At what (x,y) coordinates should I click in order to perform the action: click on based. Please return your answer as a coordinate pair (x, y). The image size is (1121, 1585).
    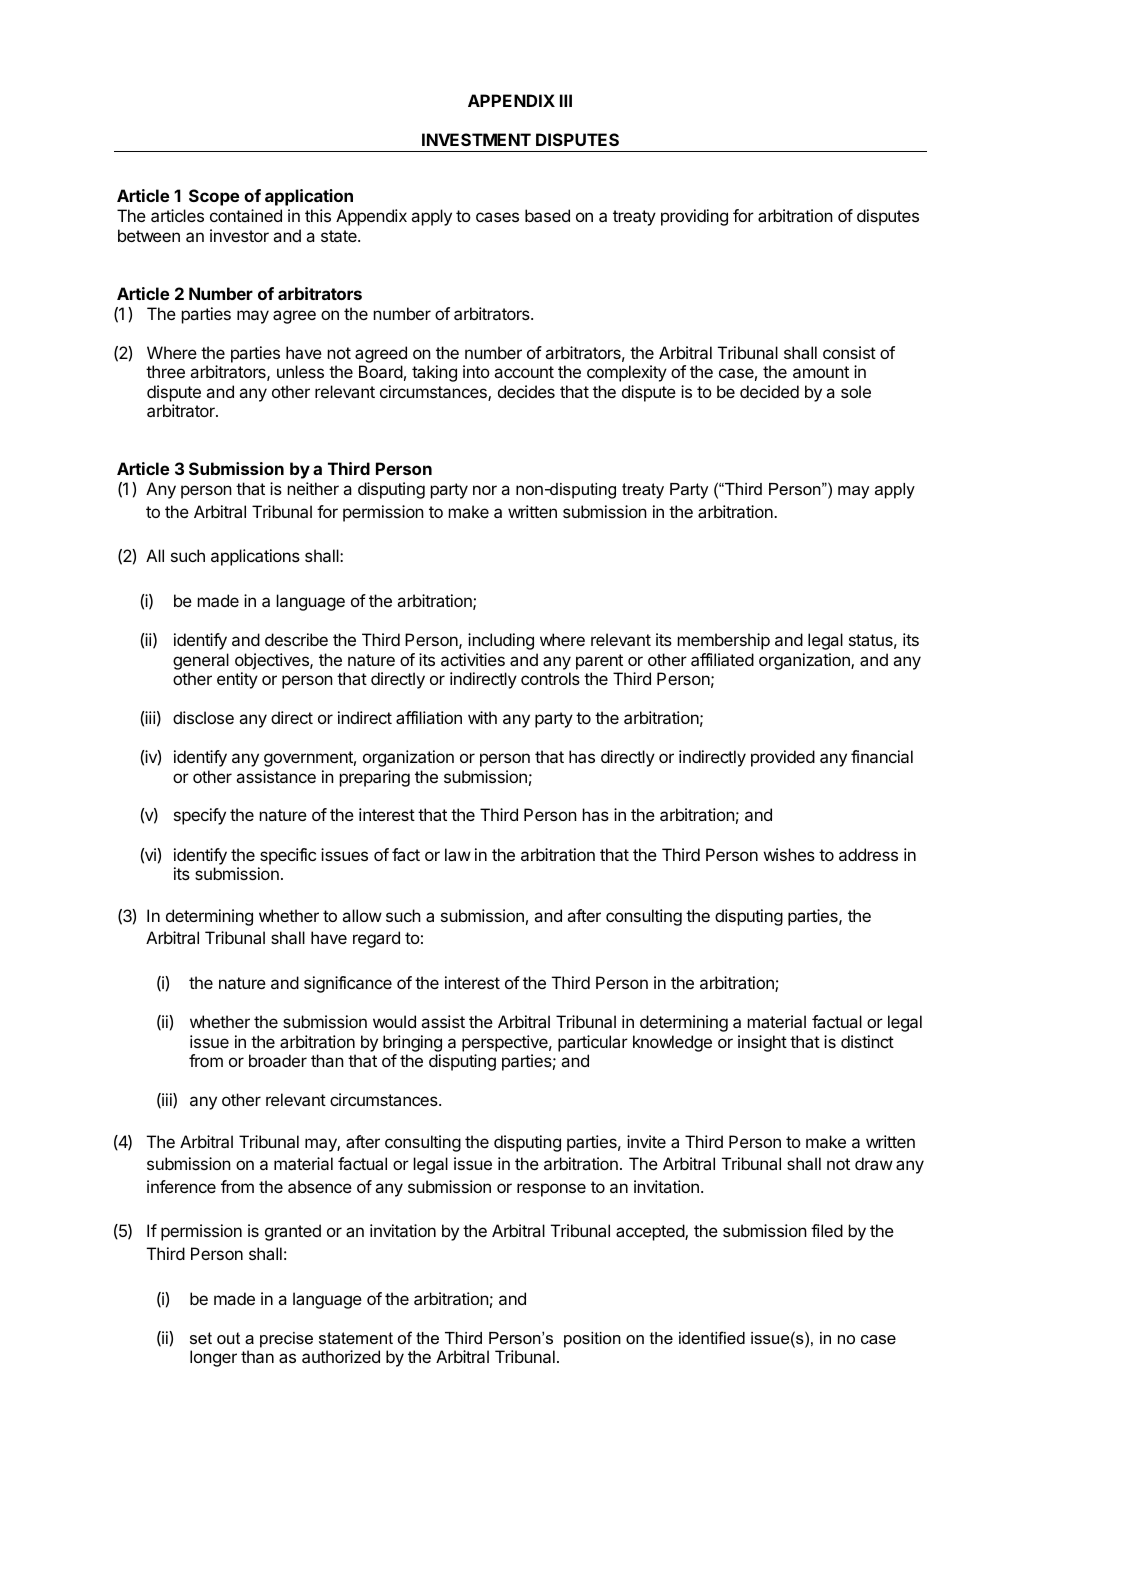
    Looking at the image, I should click on (547, 215).
